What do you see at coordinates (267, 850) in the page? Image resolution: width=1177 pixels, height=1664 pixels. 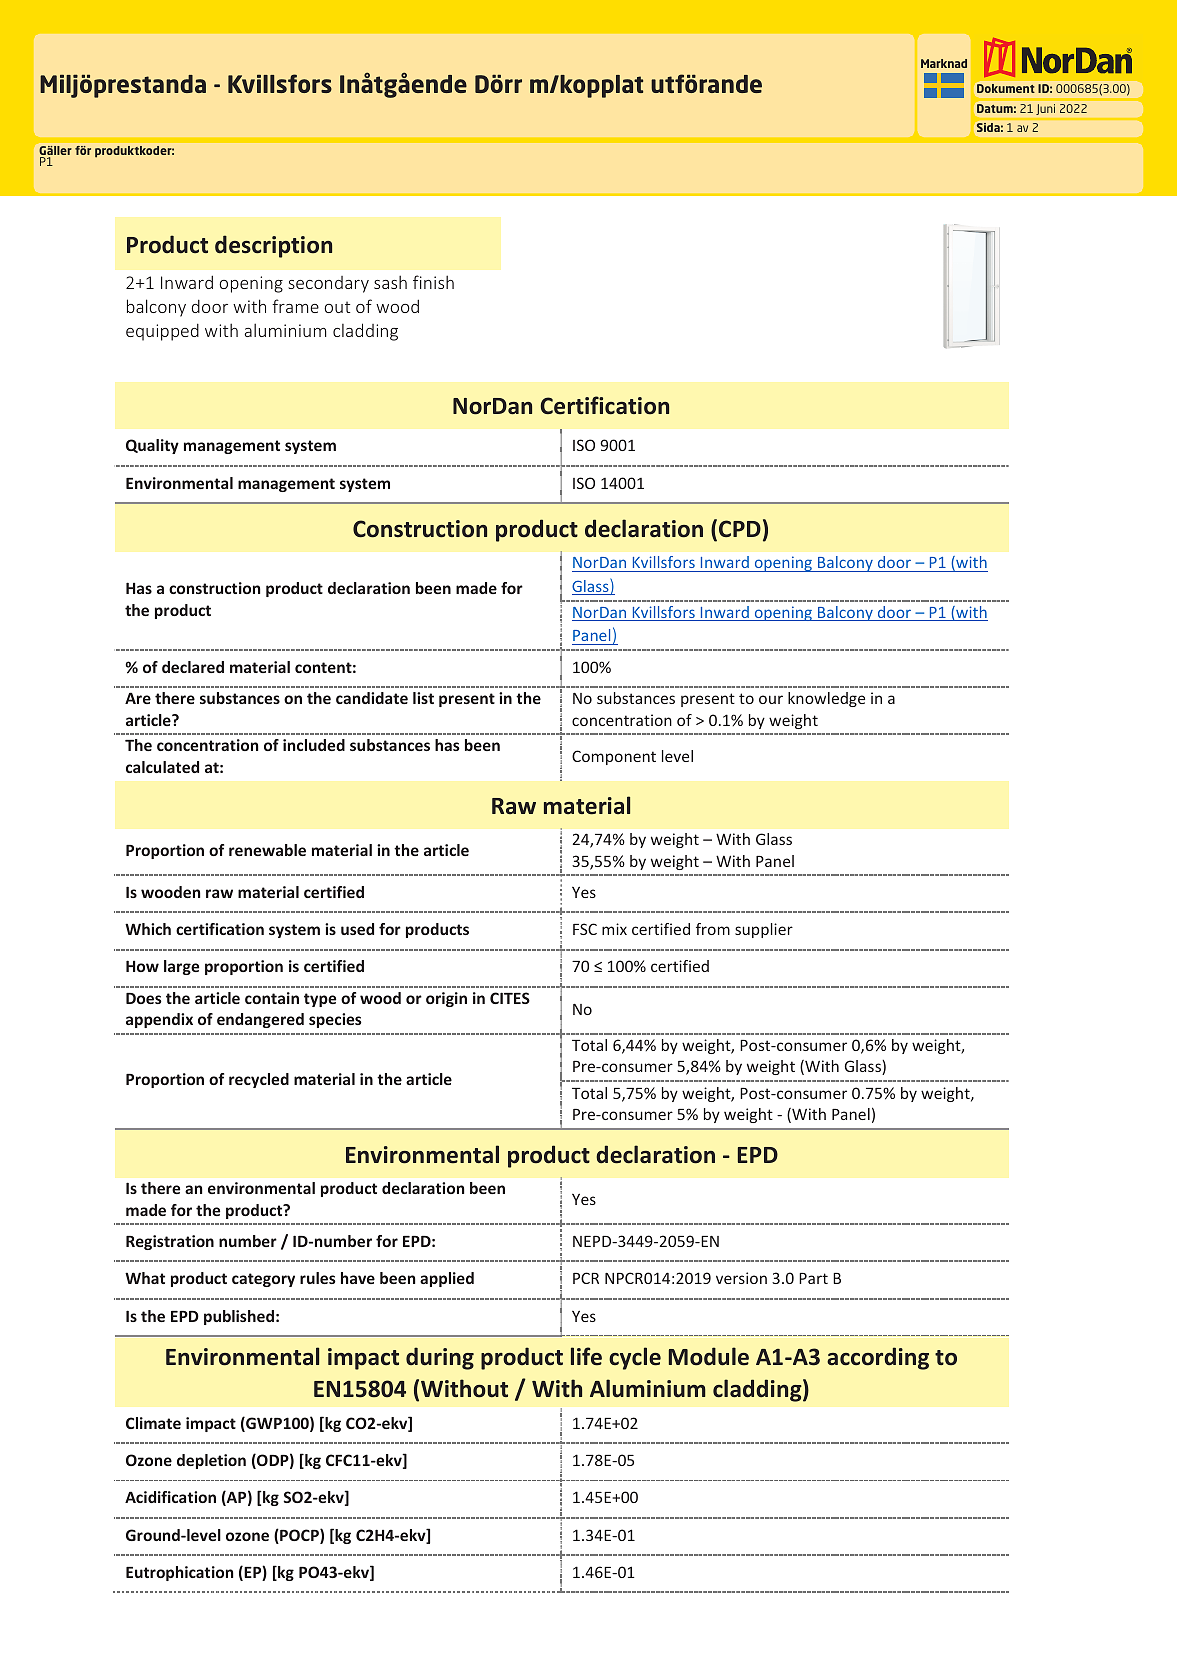 I see `renewable` at bounding box center [267, 850].
